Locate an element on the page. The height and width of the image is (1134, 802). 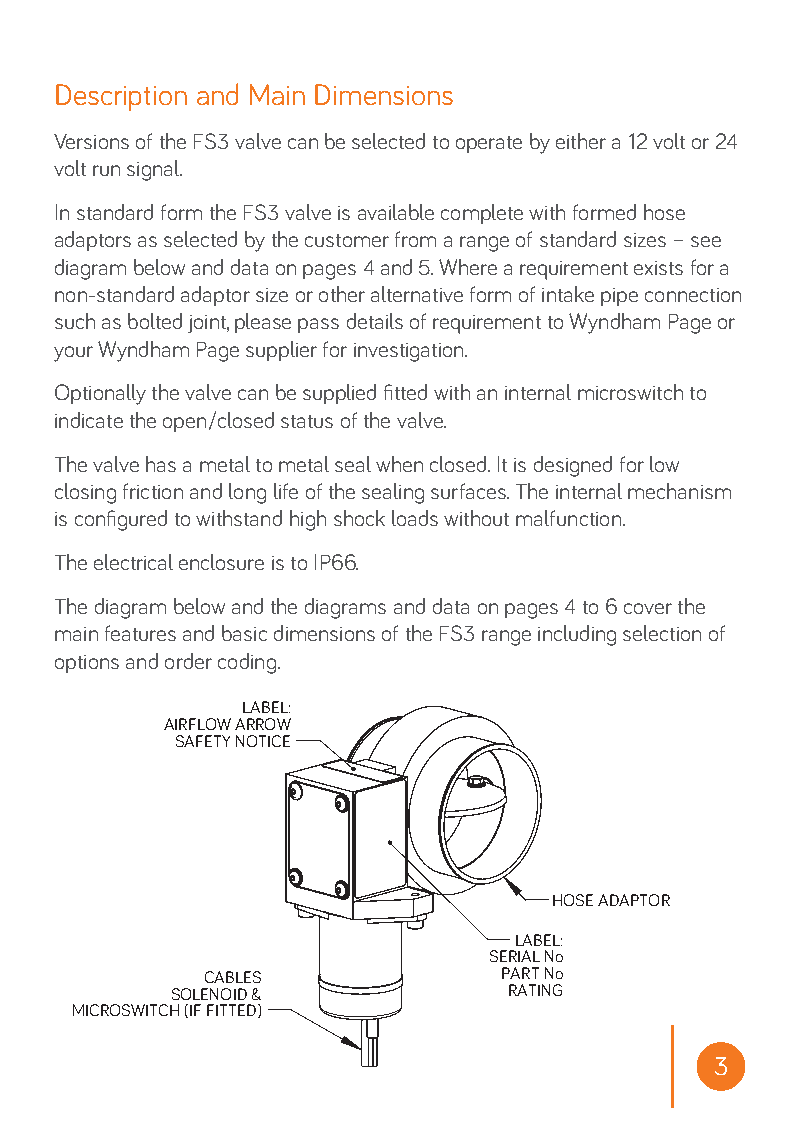
electrical is located at coordinates (133, 562).
